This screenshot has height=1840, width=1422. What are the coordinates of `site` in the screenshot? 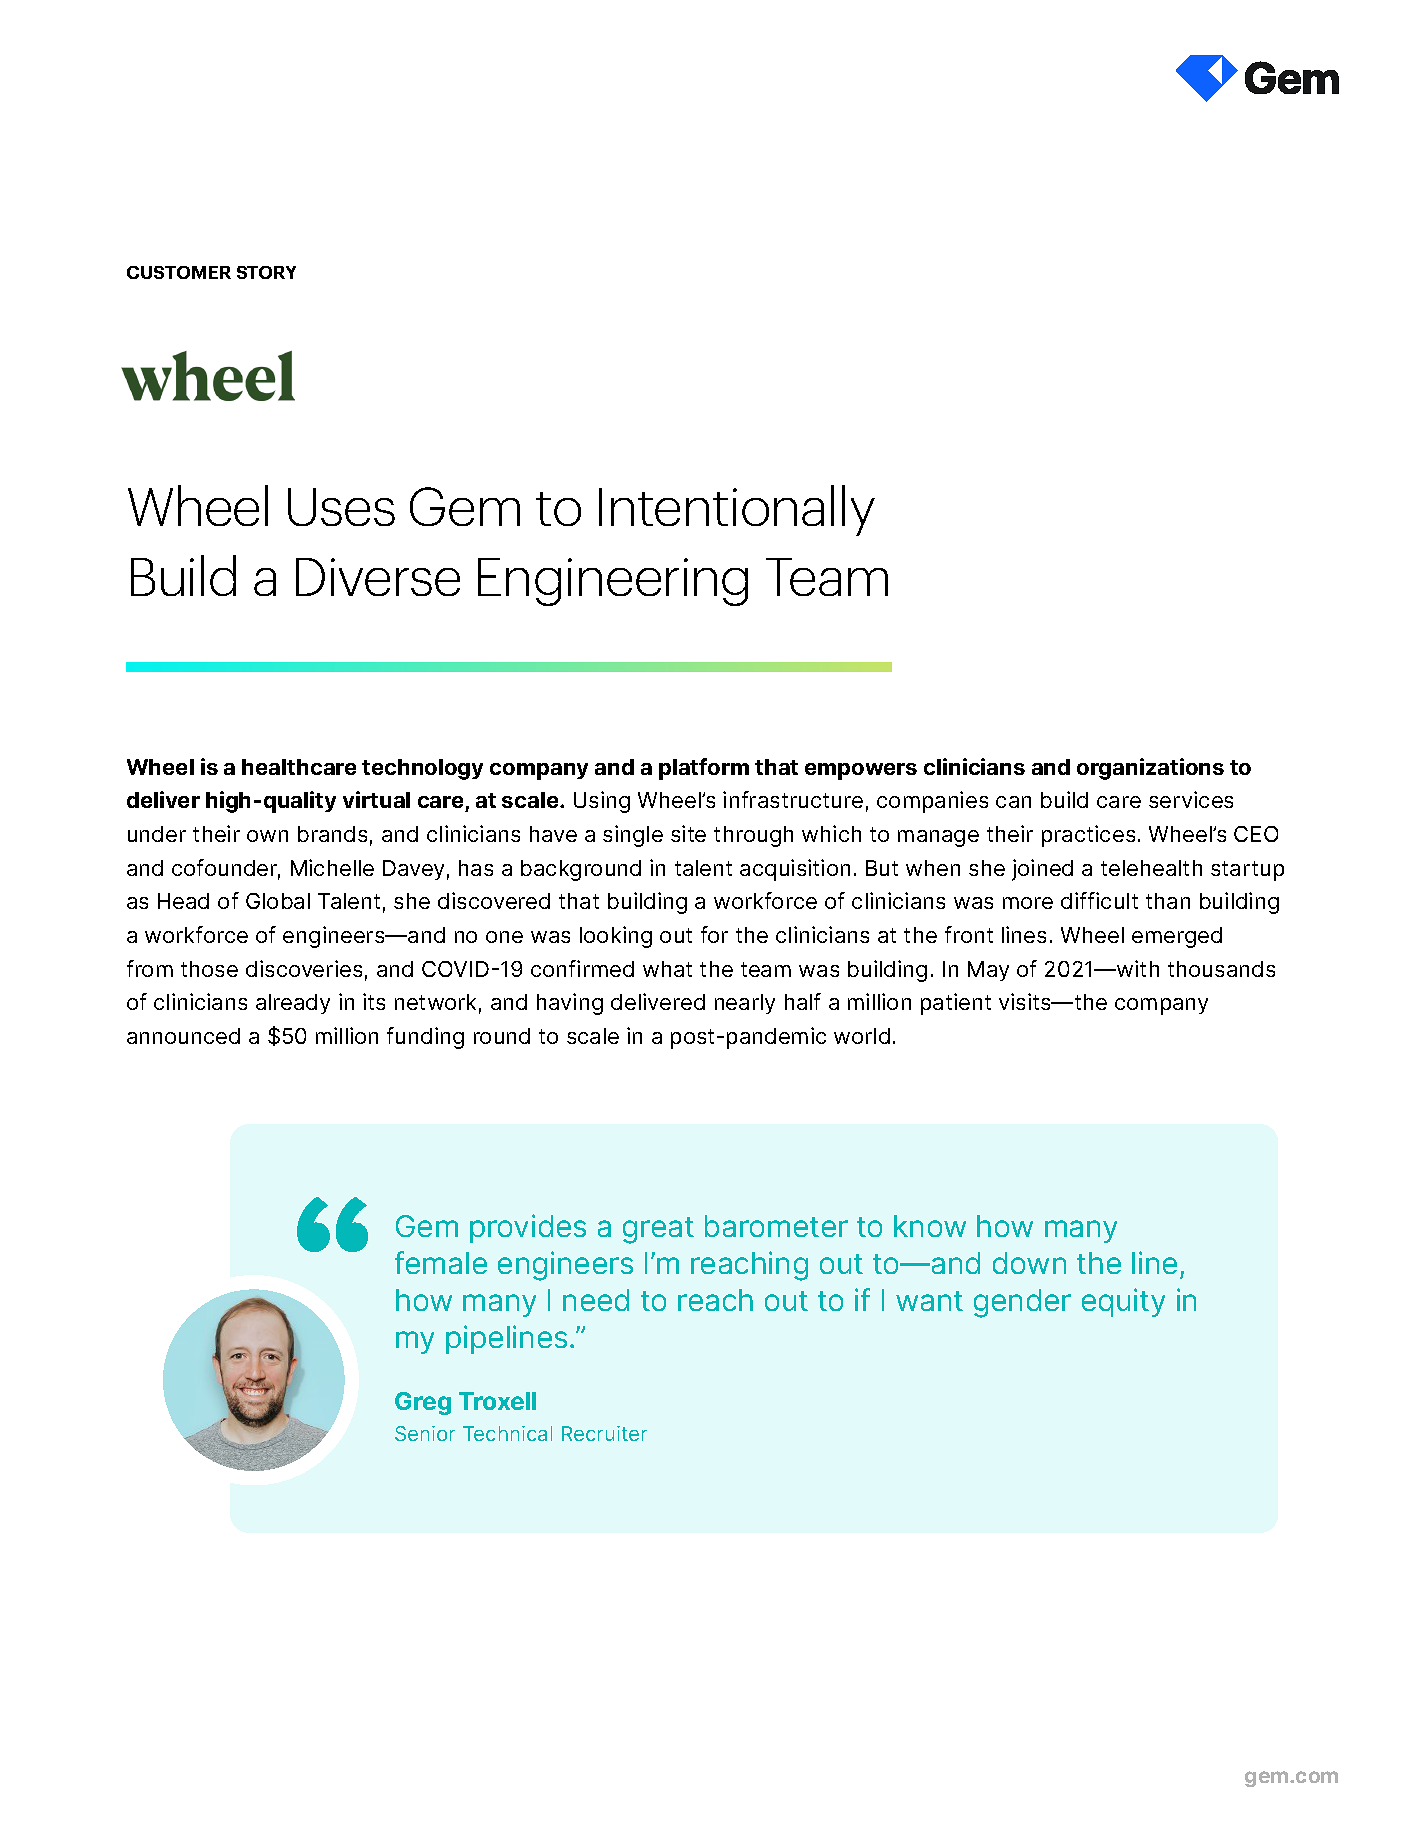 It's located at (688, 833).
